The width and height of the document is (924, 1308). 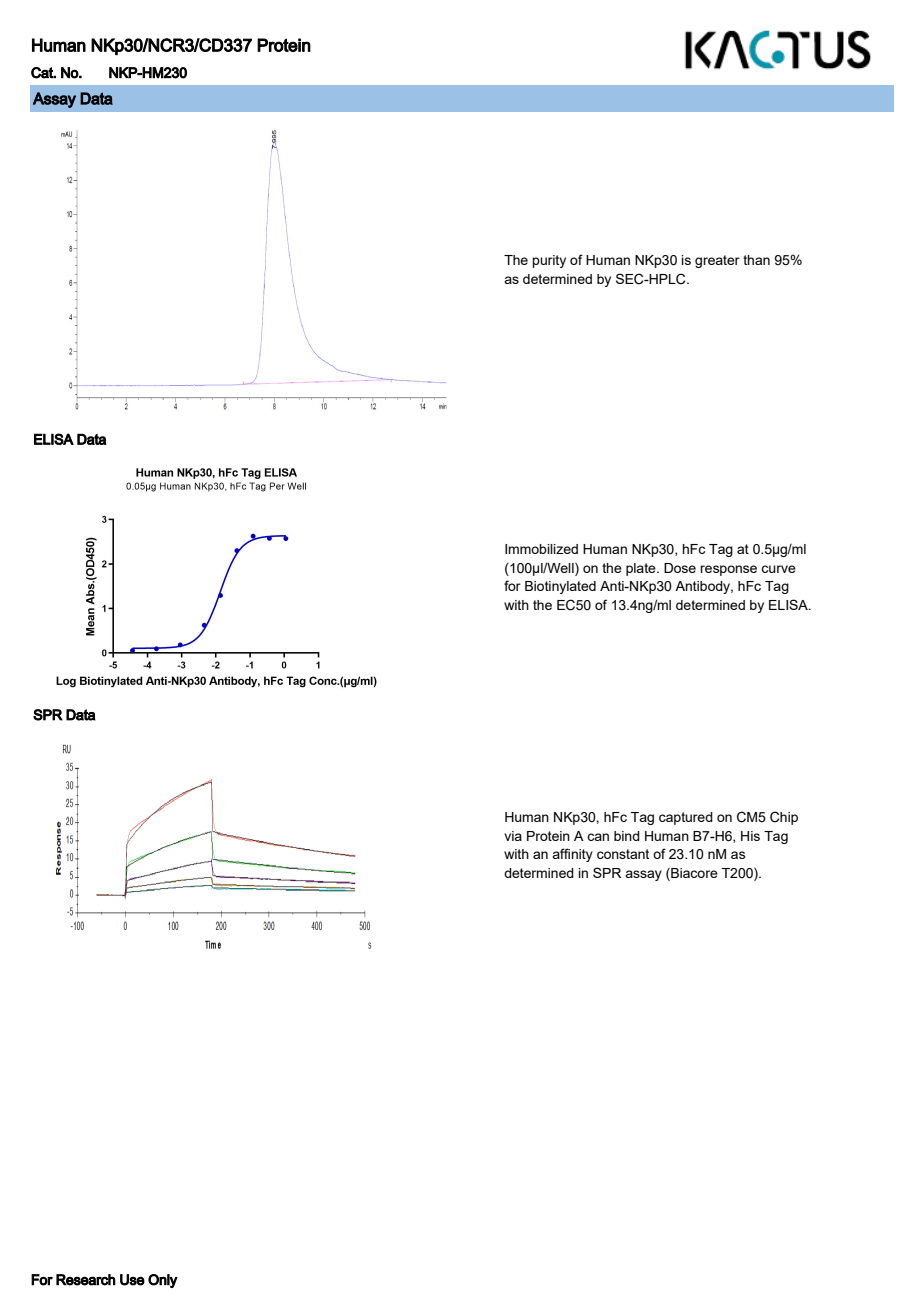 What do you see at coordinates (132, 1280) in the document?
I see `Use` at bounding box center [132, 1280].
